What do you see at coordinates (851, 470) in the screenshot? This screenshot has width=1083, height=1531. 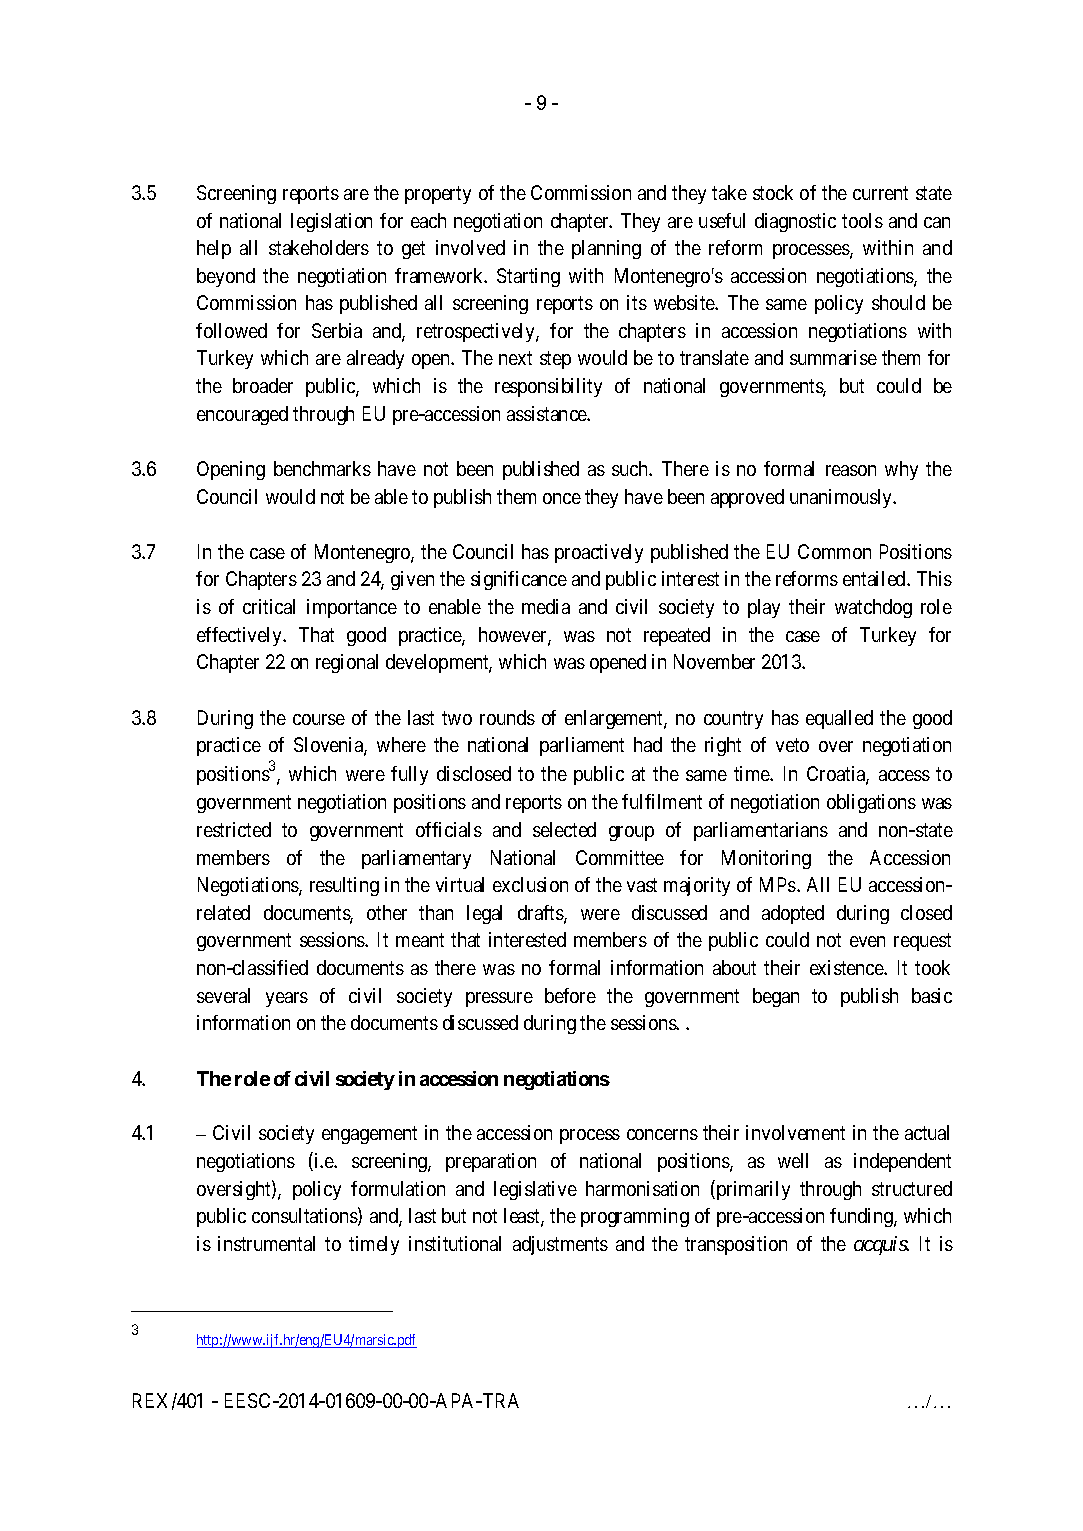 I see `reason` at bounding box center [851, 470].
